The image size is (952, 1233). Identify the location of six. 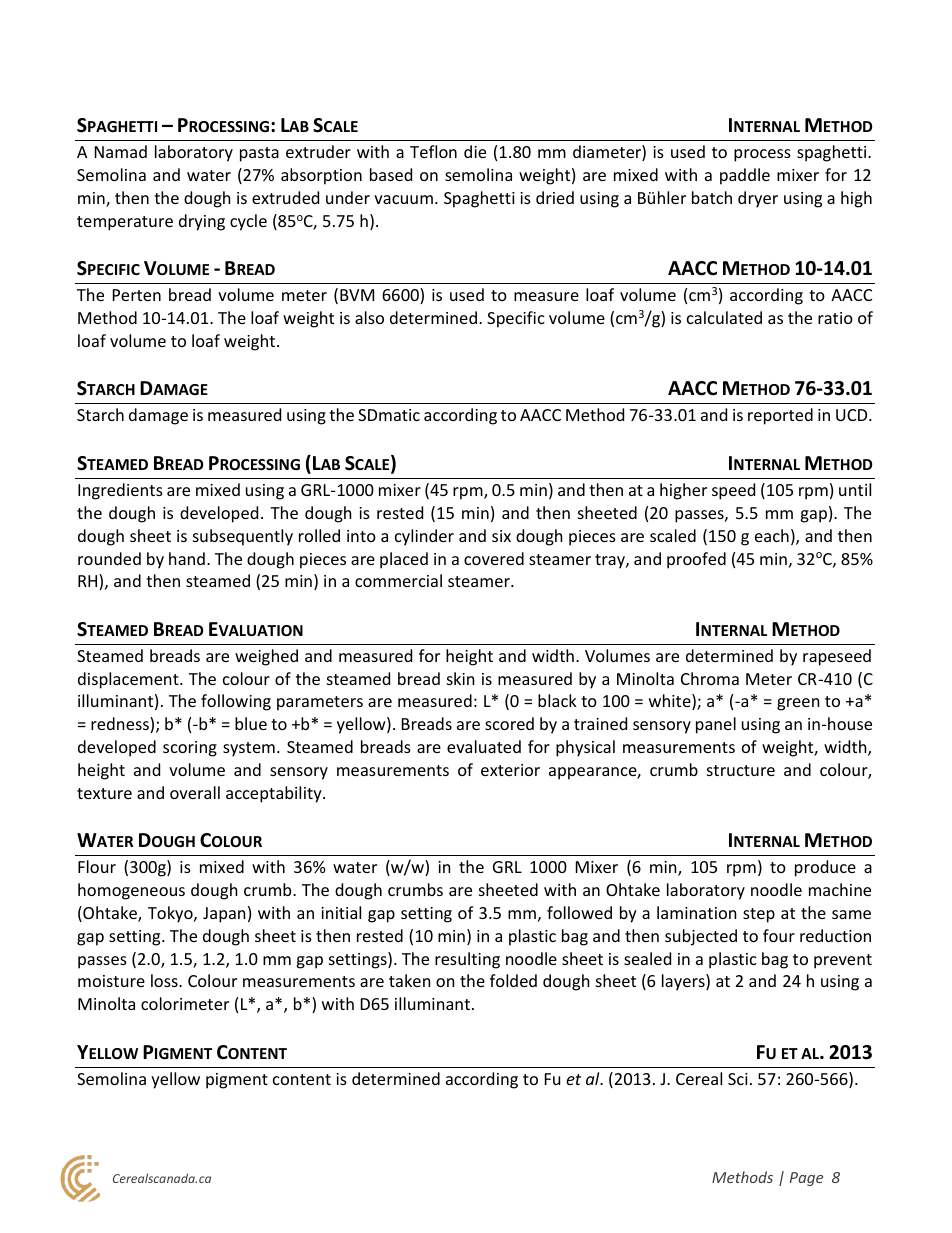
(501, 536).
